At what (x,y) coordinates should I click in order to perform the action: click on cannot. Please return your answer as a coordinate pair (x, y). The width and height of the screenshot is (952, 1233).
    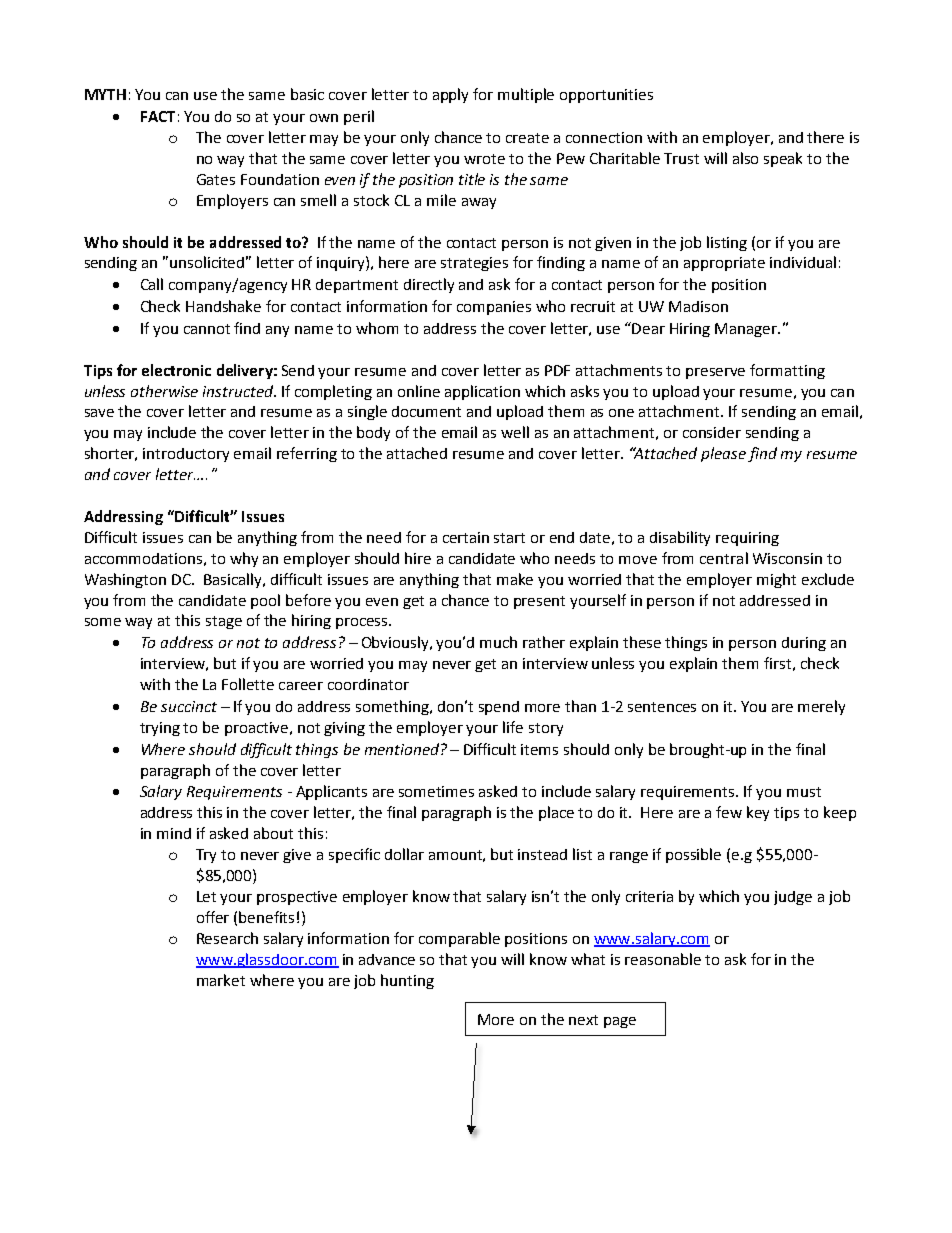
    Looking at the image, I should click on (207, 329).
